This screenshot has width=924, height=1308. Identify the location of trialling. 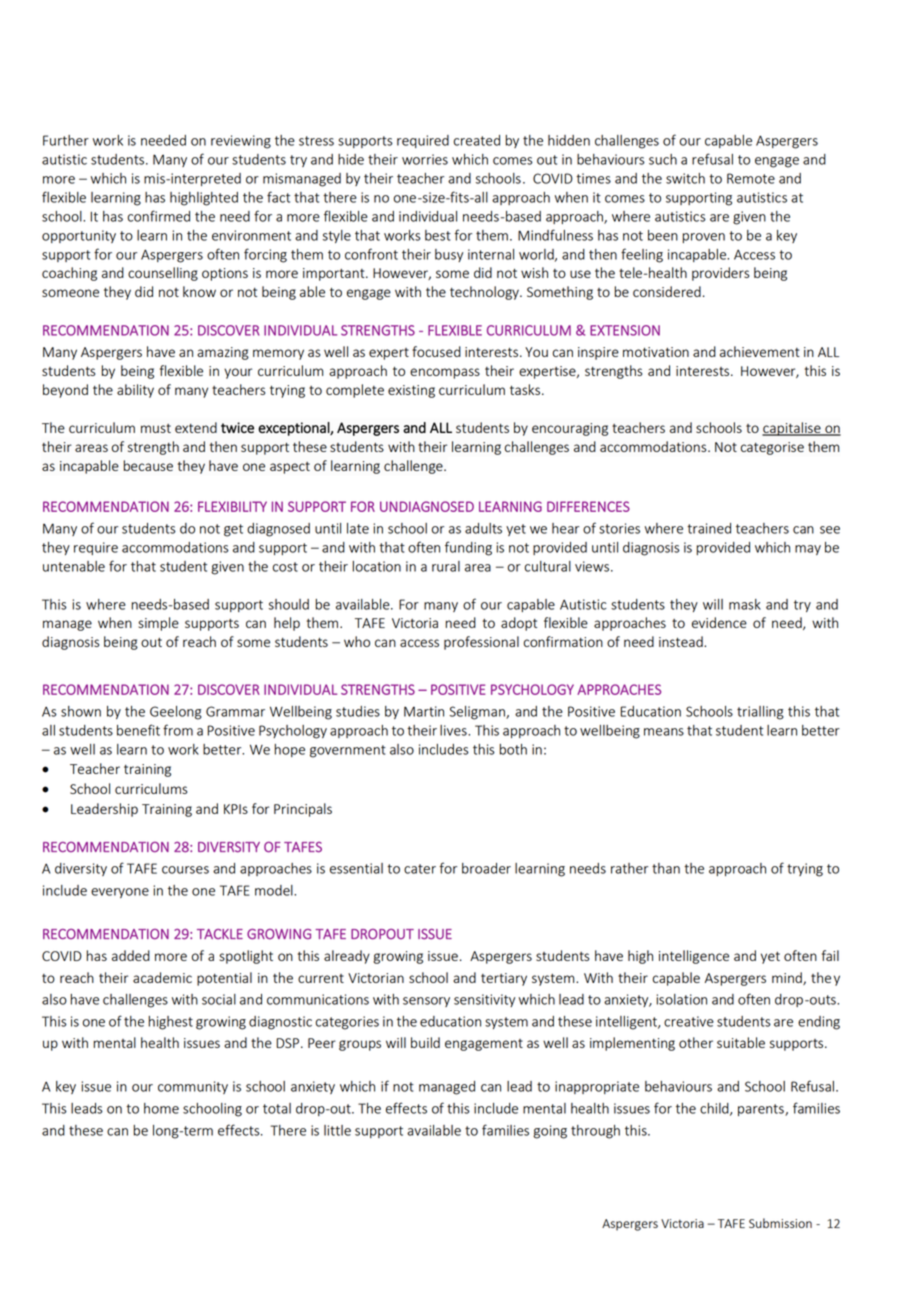
(760, 713).
